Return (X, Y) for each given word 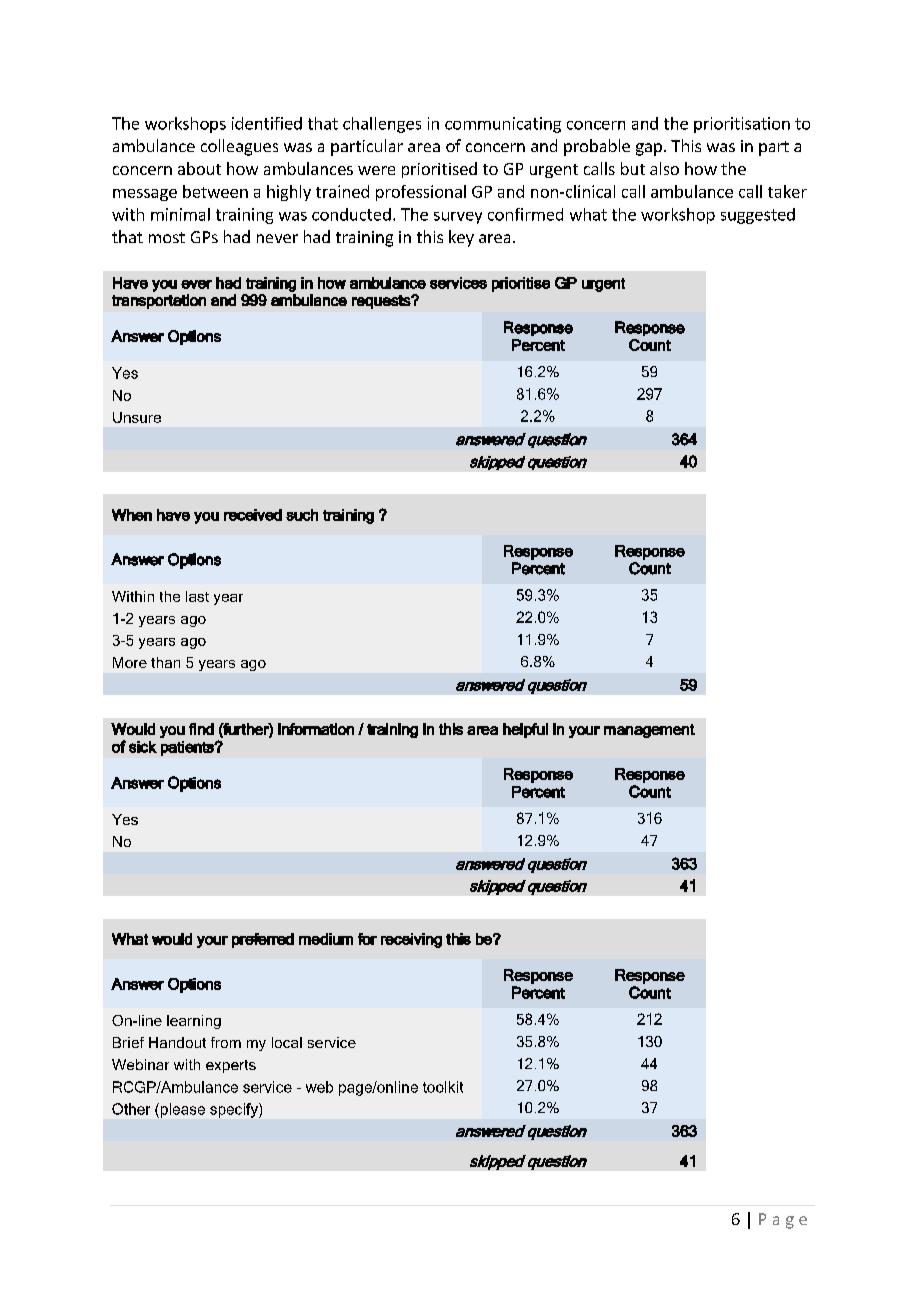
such (302, 515)
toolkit (443, 1087)
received (253, 515)
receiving (411, 940)
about (199, 168)
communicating (503, 125)
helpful (525, 730)
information (316, 729)
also (664, 168)
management (649, 731)
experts (231, 1066)
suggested (758, 216)
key (461, 238)
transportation (159, 301)
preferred (263, 940)
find (201, 729)
